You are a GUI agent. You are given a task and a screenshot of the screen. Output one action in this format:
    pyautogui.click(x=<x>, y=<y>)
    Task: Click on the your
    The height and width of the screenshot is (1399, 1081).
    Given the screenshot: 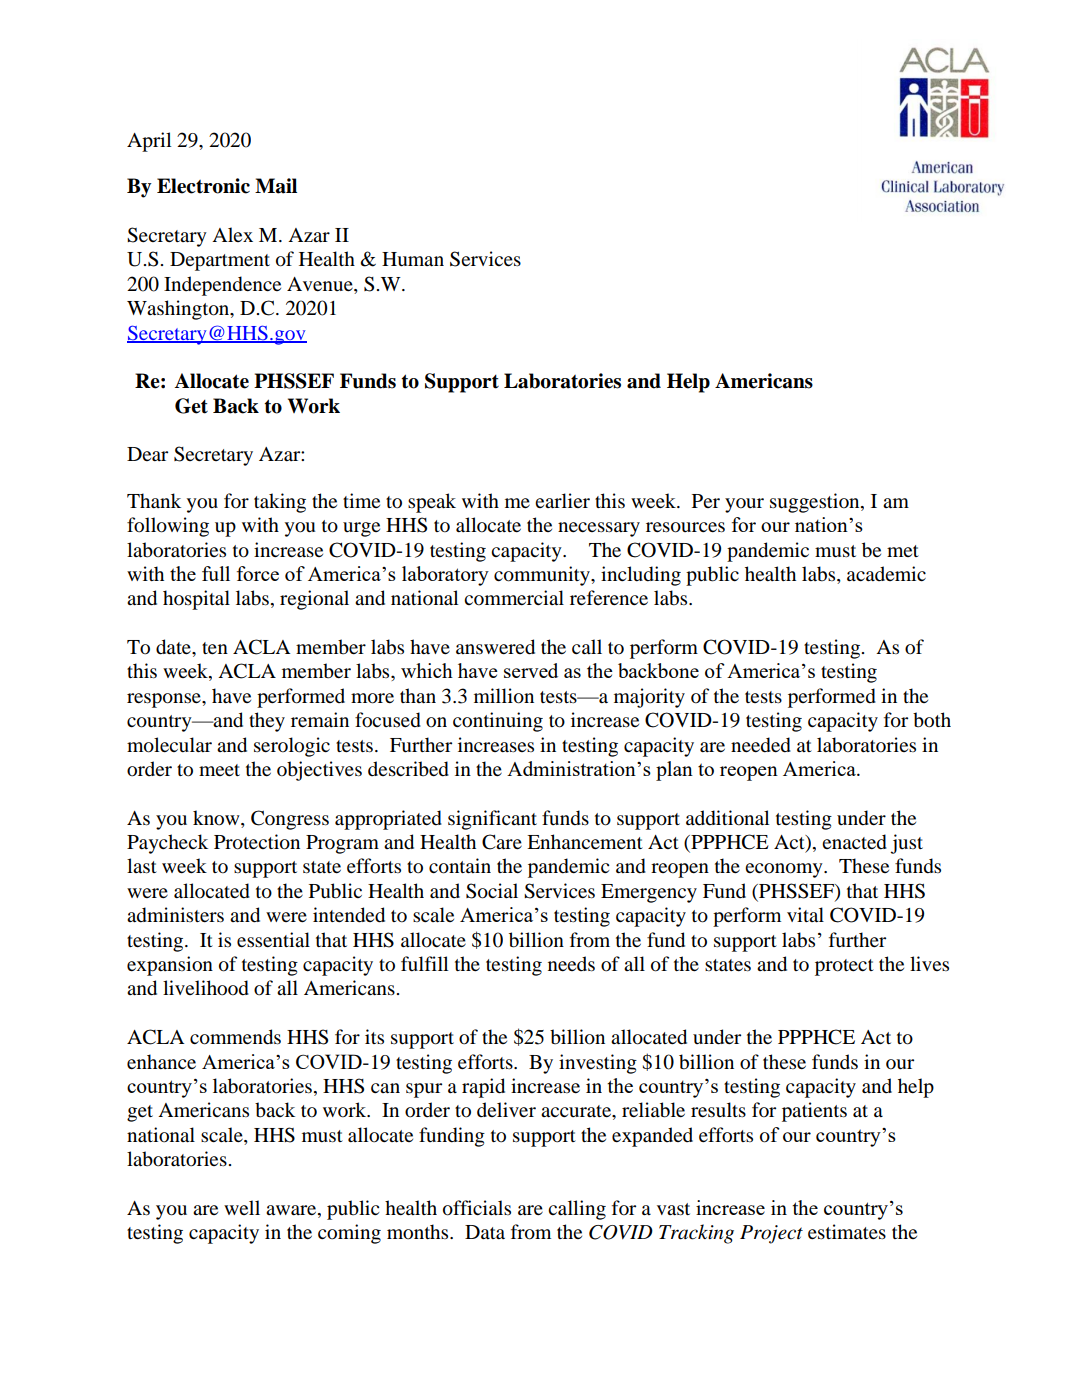 What is the action you would take?
    pyautogui.click(x=744, y=505)
